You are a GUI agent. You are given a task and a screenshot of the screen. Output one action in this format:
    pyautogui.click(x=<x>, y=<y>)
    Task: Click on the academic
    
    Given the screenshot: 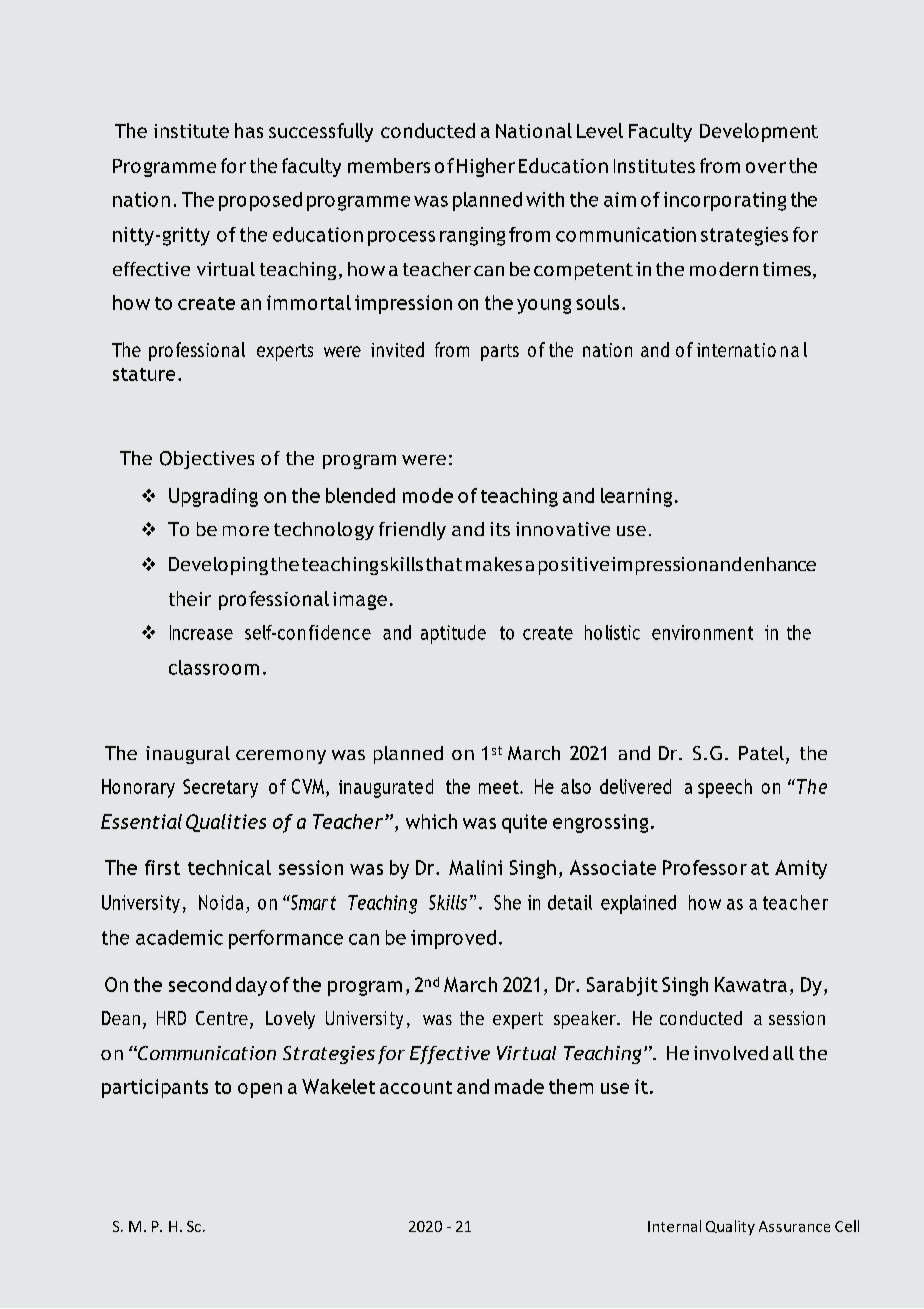 What is the action you would take?
    pyautogui.click(x=179, y=937)
